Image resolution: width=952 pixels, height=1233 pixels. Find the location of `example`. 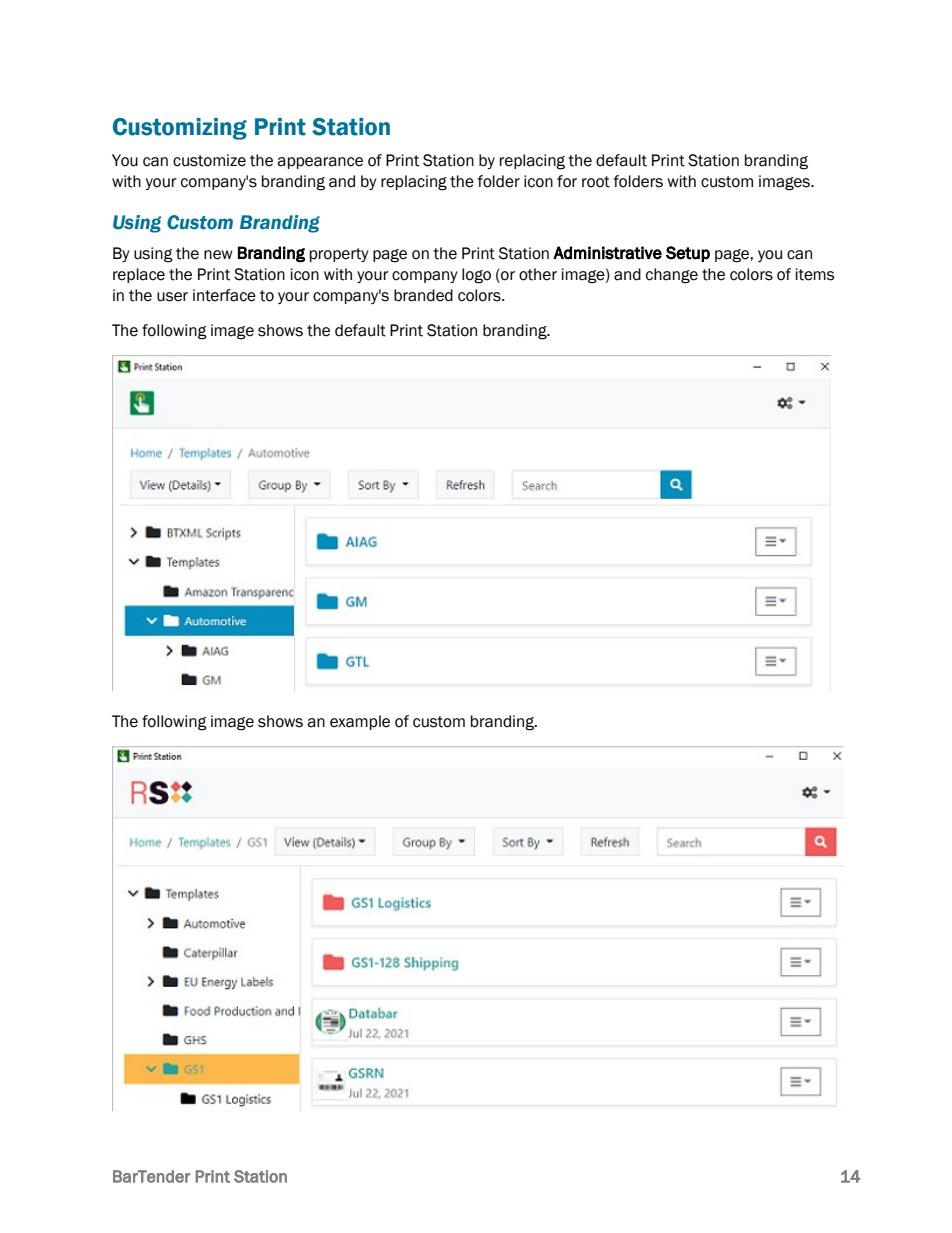

example is located at coordinates (360, 722).
